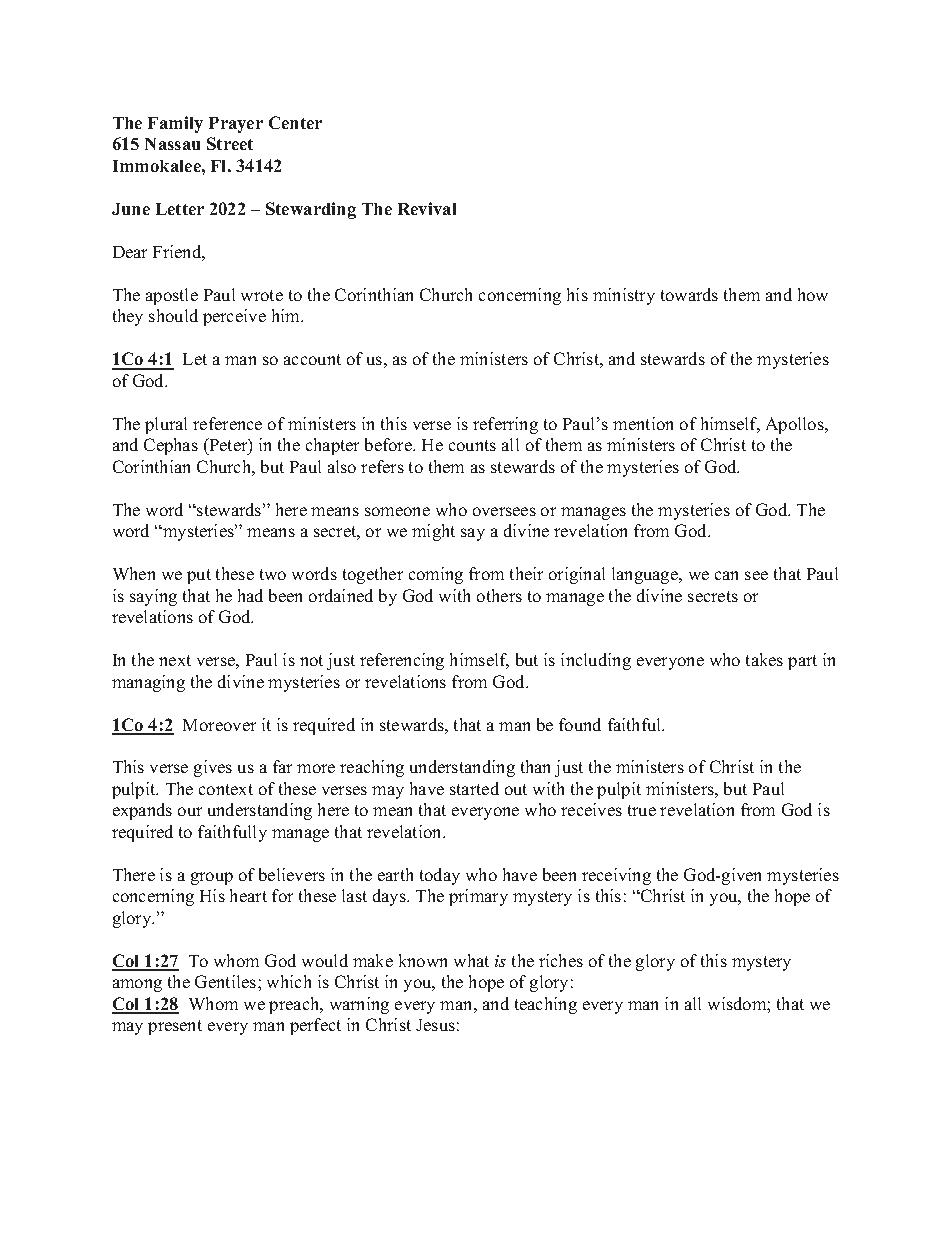 The width and height of the screenshot is (952, 1233). Describe the element at coordinates (689, 294) in the screenshot. I see `towards` at that location.
